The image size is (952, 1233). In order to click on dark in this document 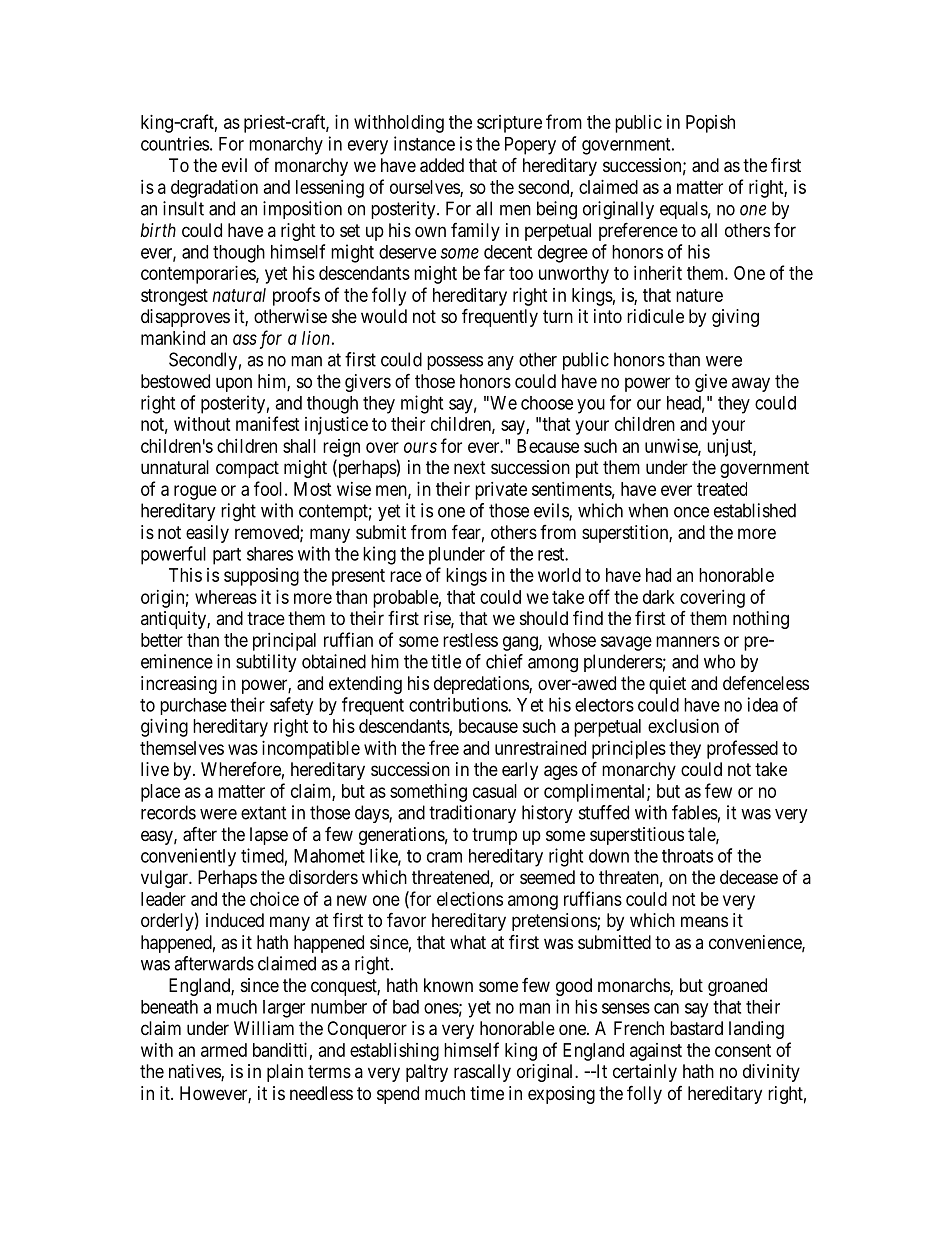, I will do `click(659, 597)`.
